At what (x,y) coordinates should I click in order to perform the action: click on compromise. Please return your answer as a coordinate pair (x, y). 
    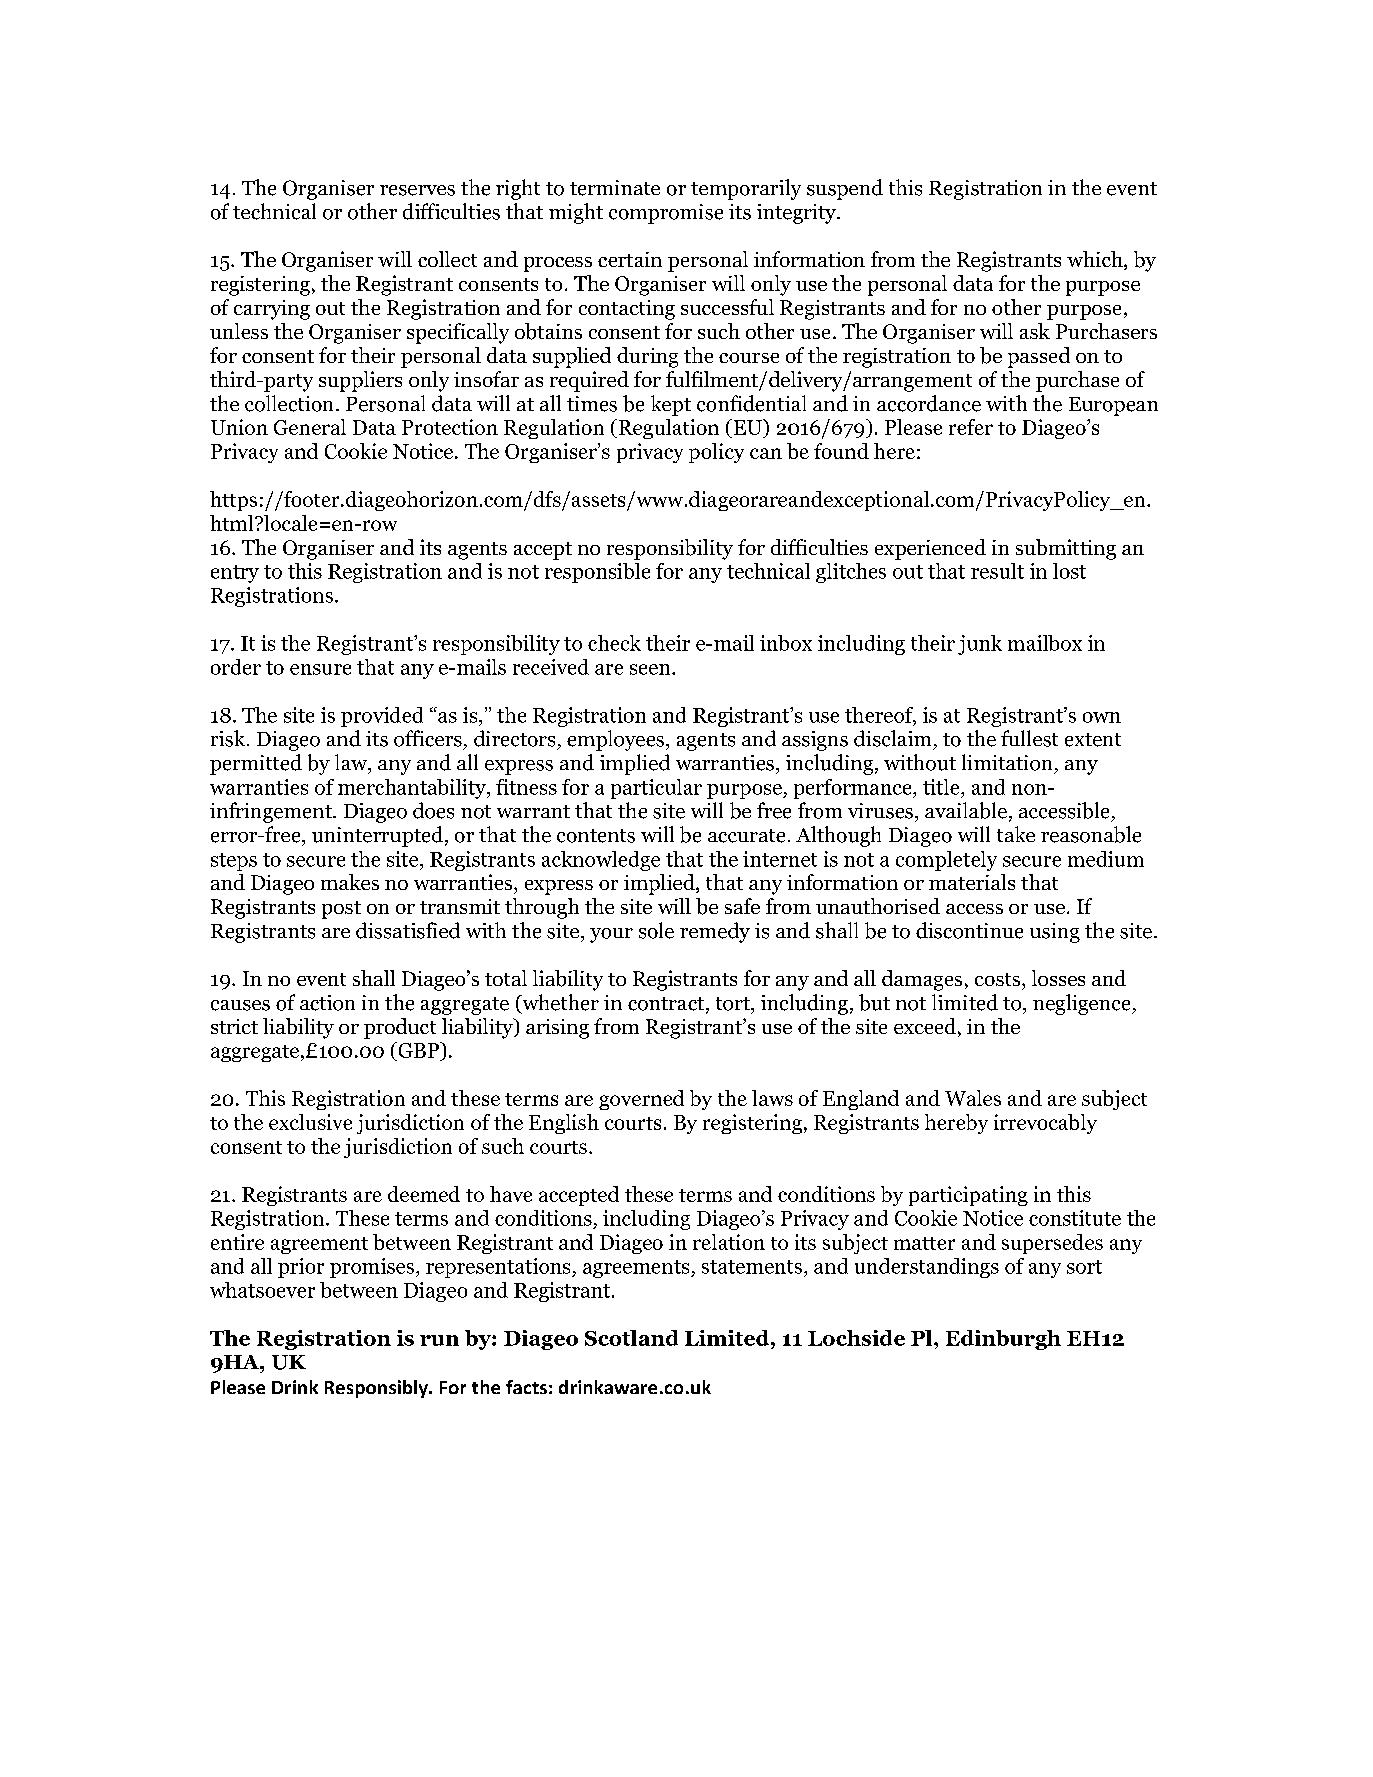
    Looking at the image, I should click on (666, 214).
